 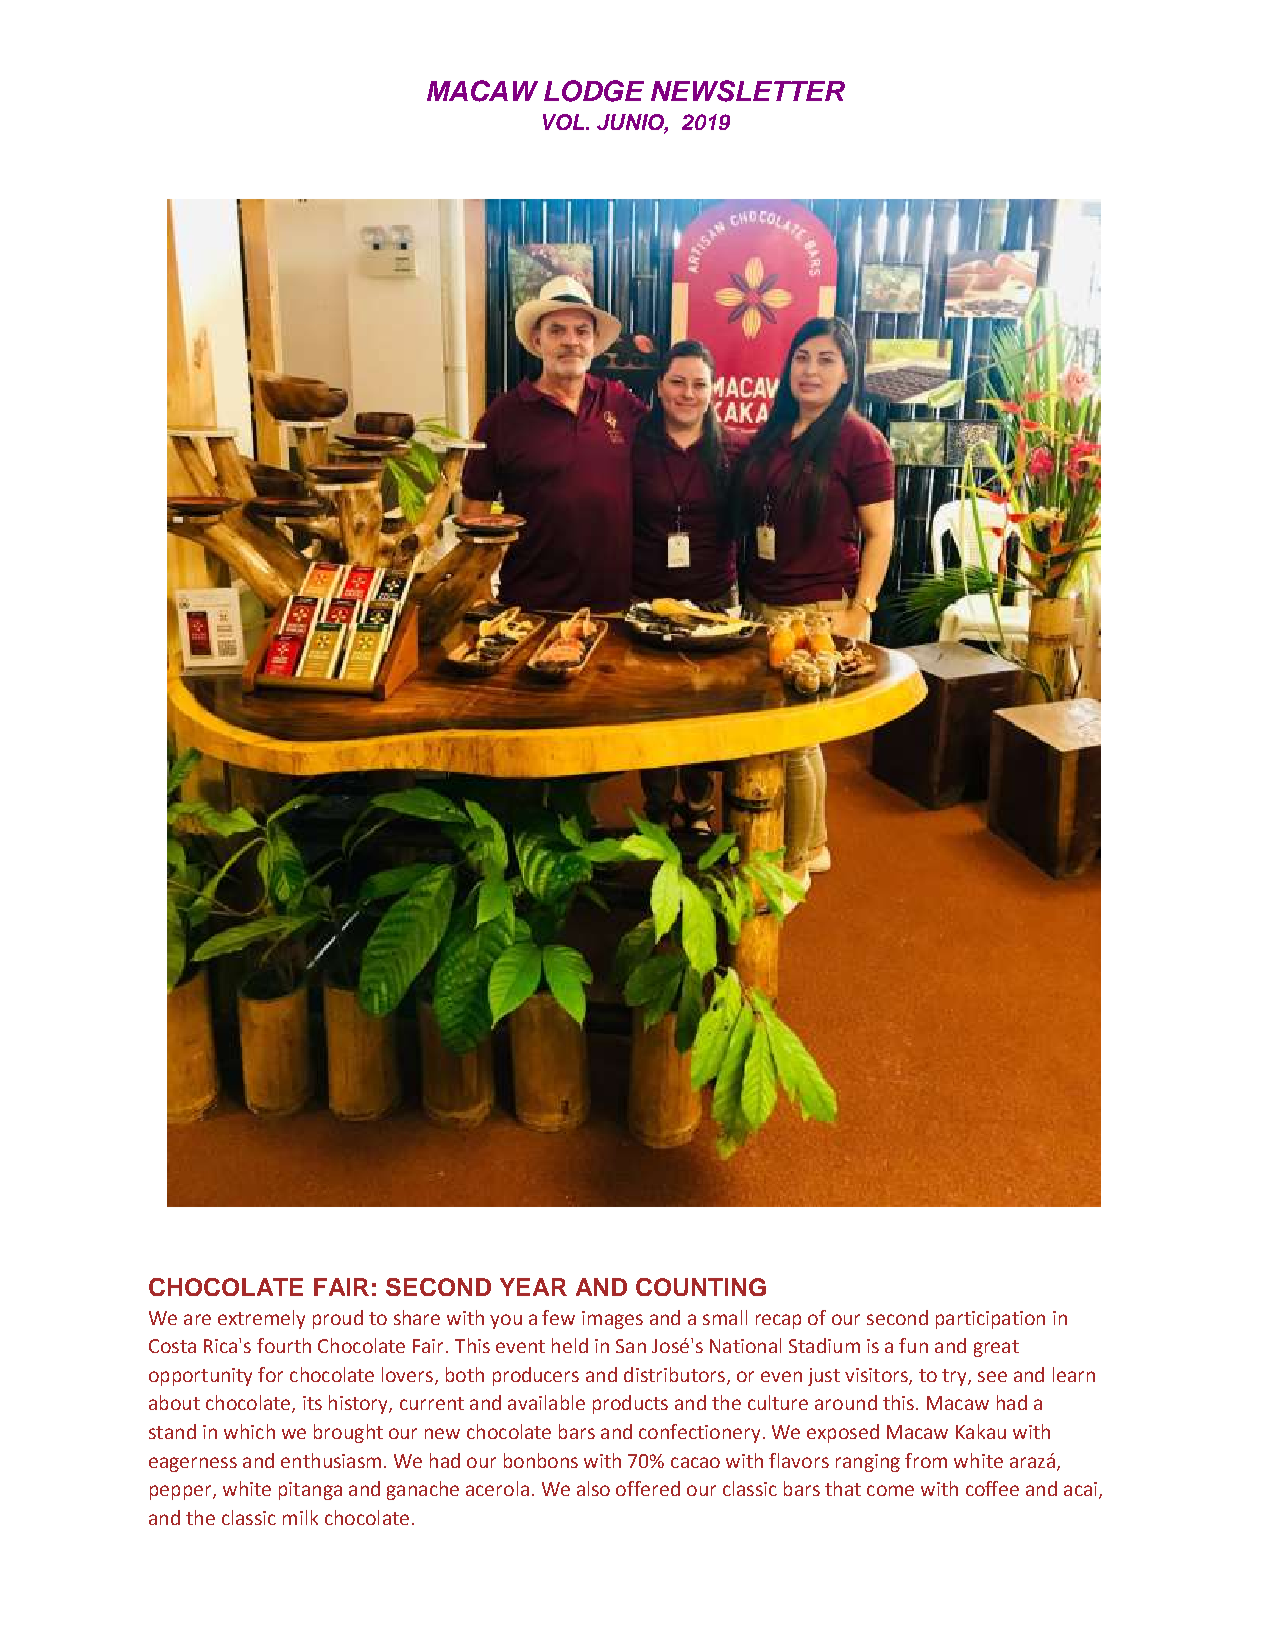 What do you see at coordinates (331, 1460) in the screenshot?
I see `enthusiasm` at bounding box center [331, 1460].
